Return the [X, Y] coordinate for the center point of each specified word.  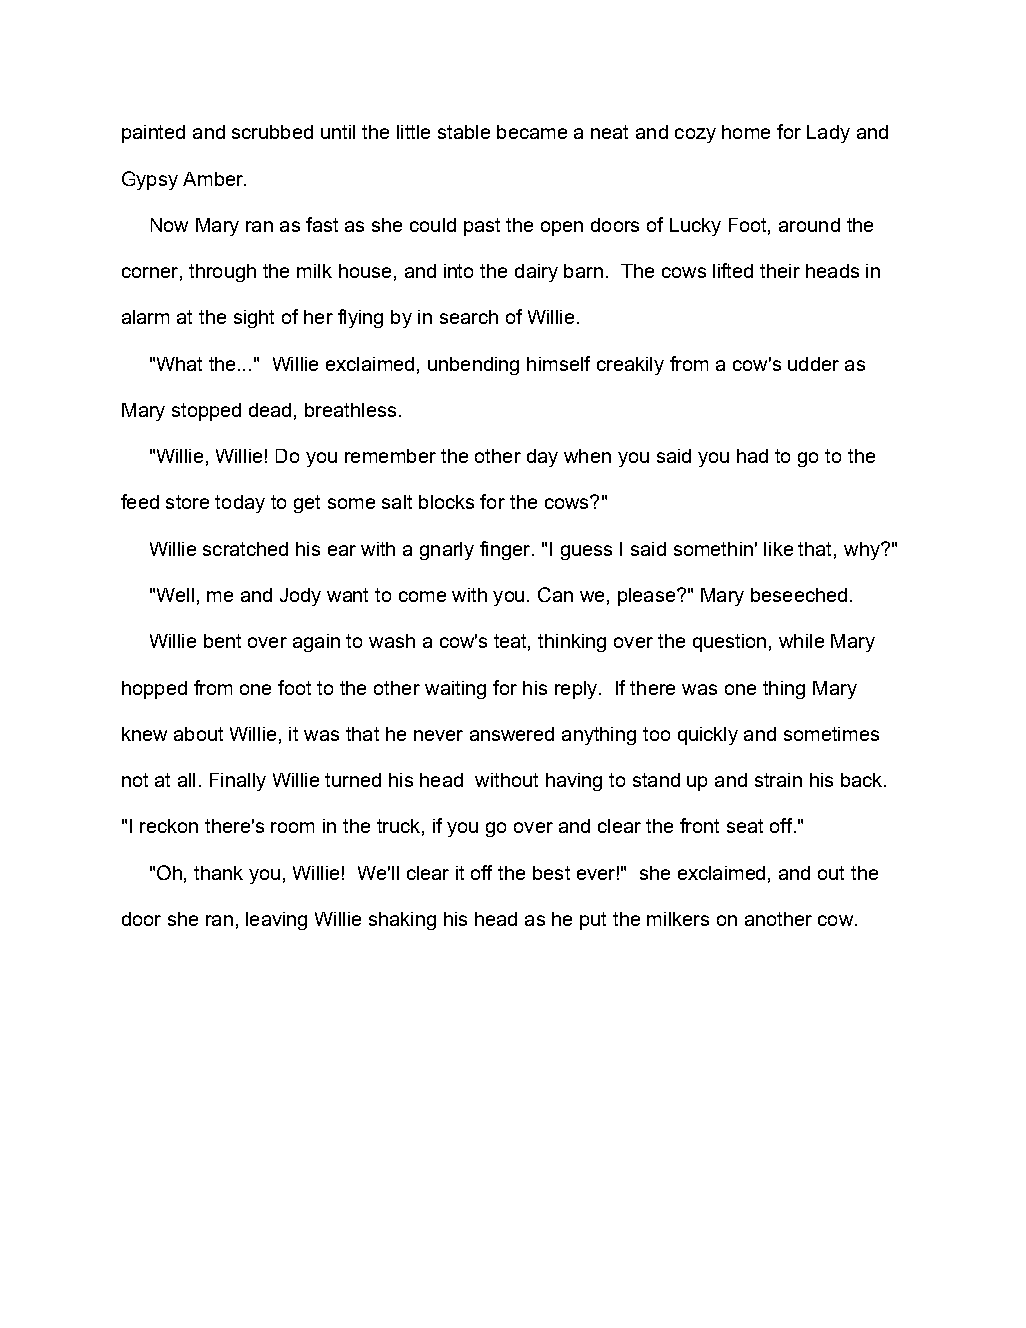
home [746, 132]
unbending [473, 366]
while [801, 641]
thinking [572, 643]
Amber [214, 179]
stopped [206, 412]
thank [218, 873]
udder [813, 364]
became [532, 132]
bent [222, 641]
